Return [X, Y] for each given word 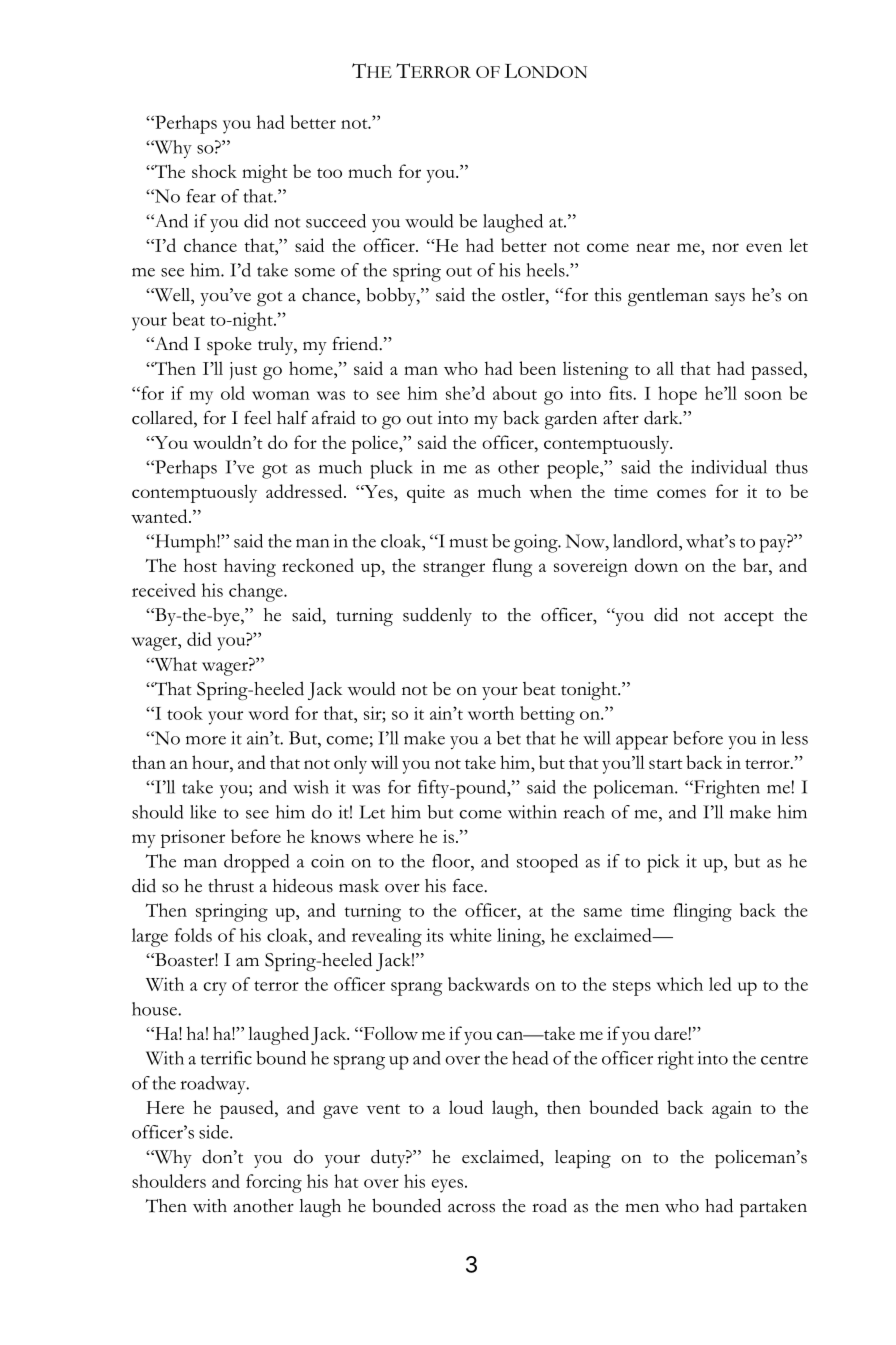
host [200, 565]
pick [663, 863]
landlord [646, 541]
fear [201, 196]
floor [452, 861]
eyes [447, 1186]
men [642, 1208]
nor [725, 247]
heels [546, 270]
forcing [274, 1183]
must [469, 543]
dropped [256, 863]
